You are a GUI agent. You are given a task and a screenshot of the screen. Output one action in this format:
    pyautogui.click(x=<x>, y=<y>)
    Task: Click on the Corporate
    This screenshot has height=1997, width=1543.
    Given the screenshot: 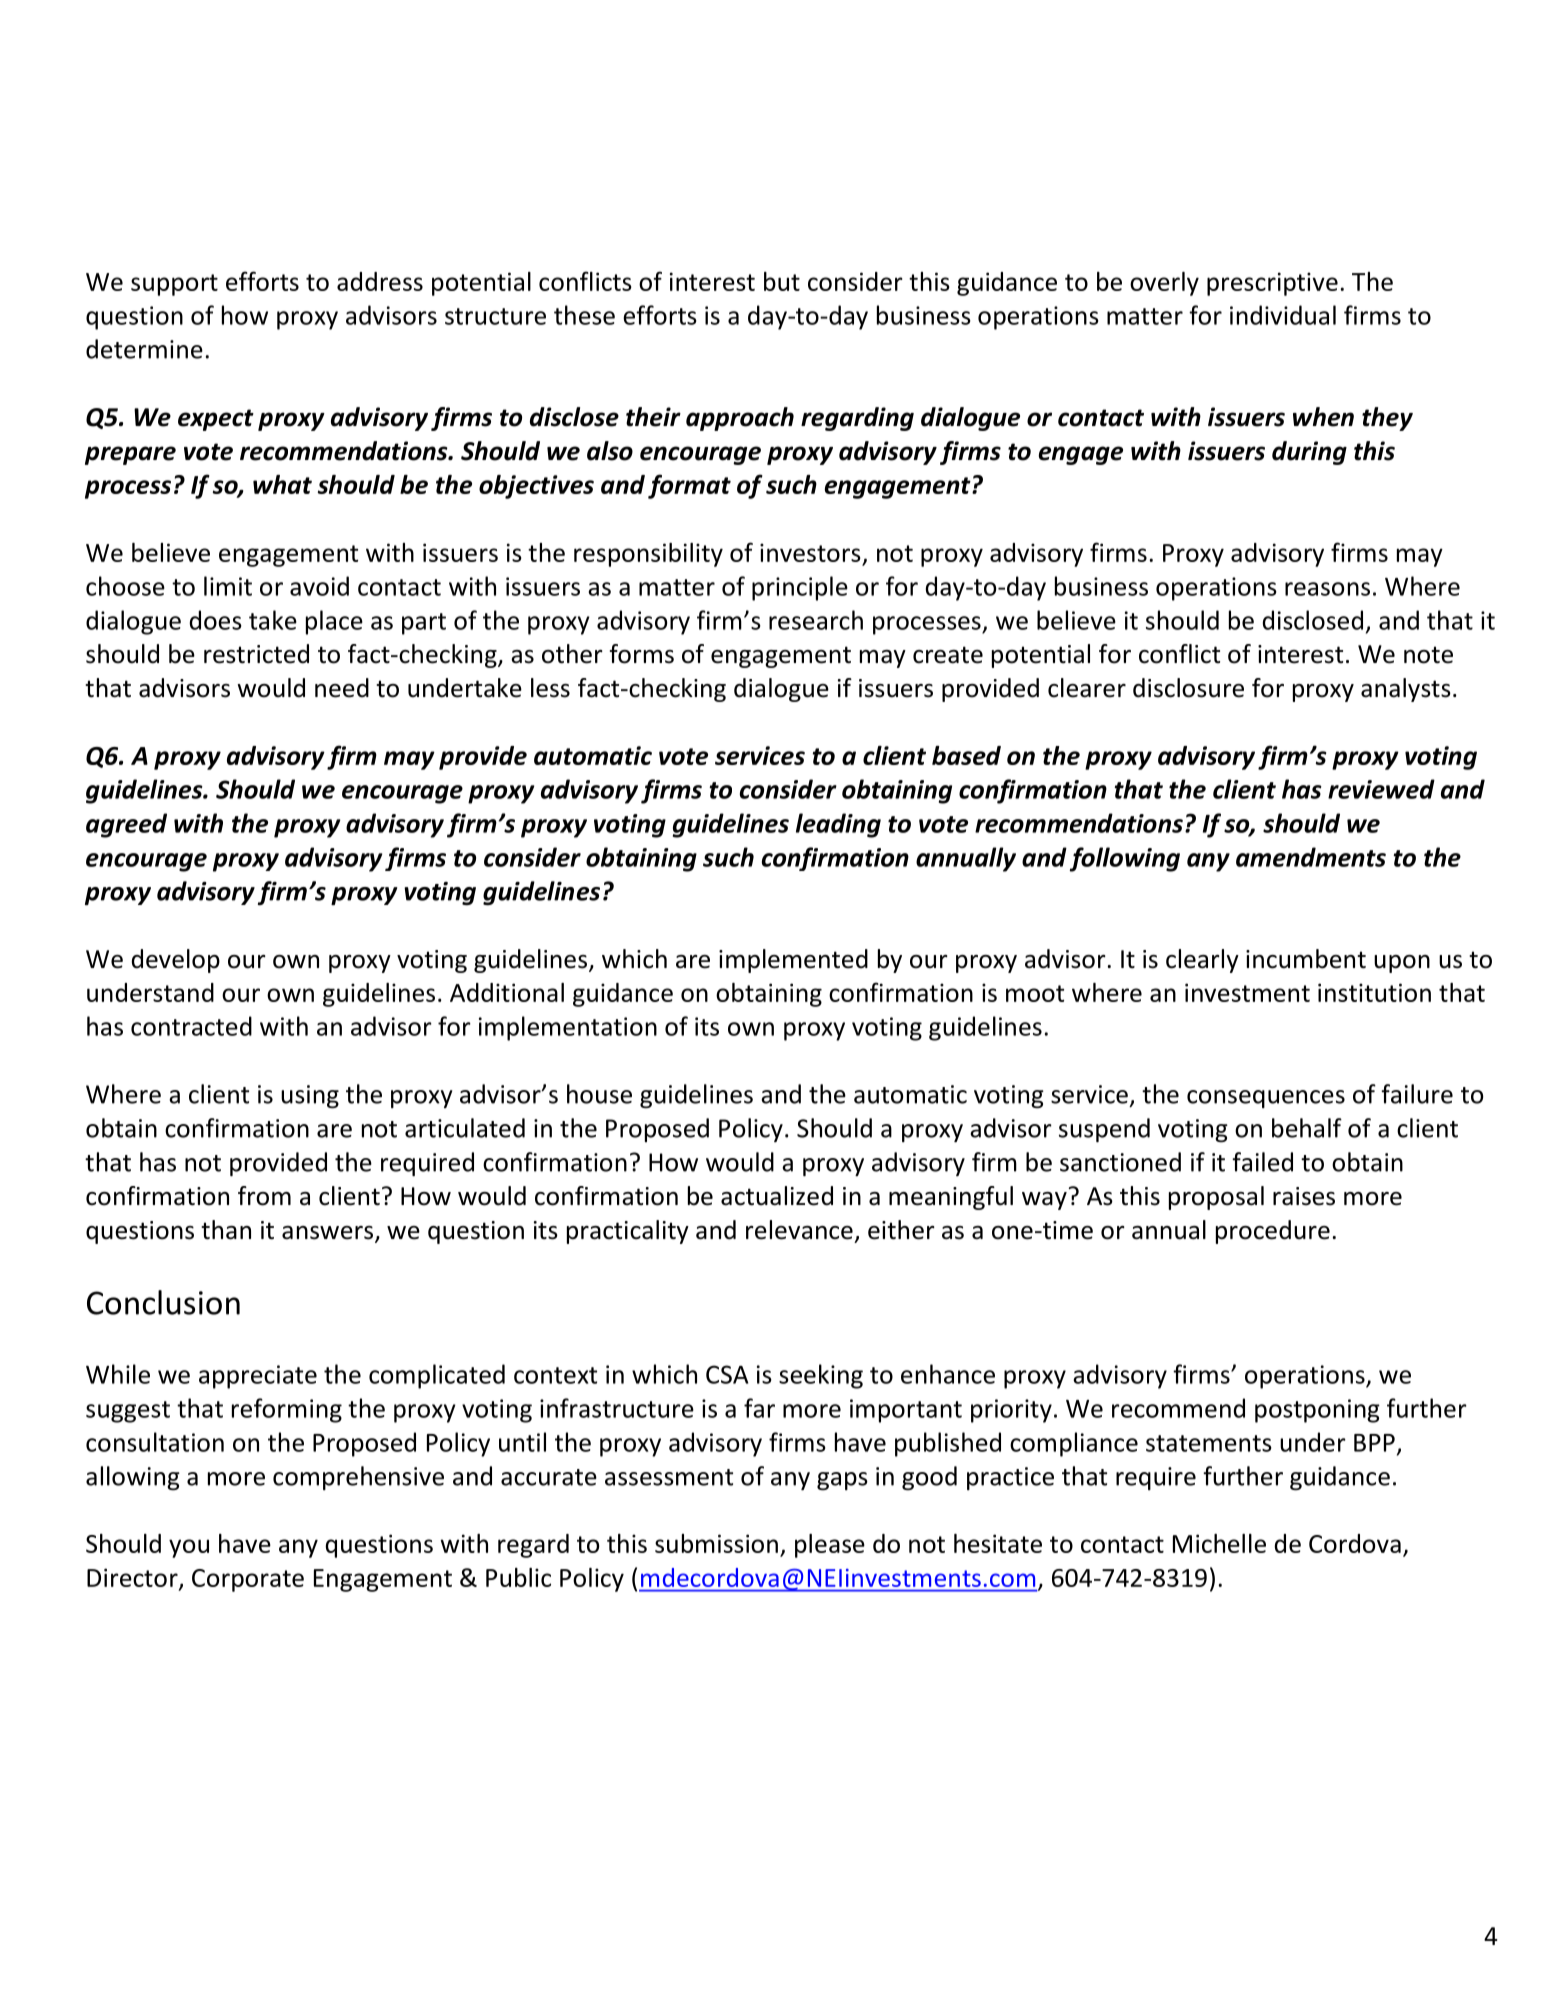 What is the action you would take?
    pyautogui.click(x=248, y=1580)
